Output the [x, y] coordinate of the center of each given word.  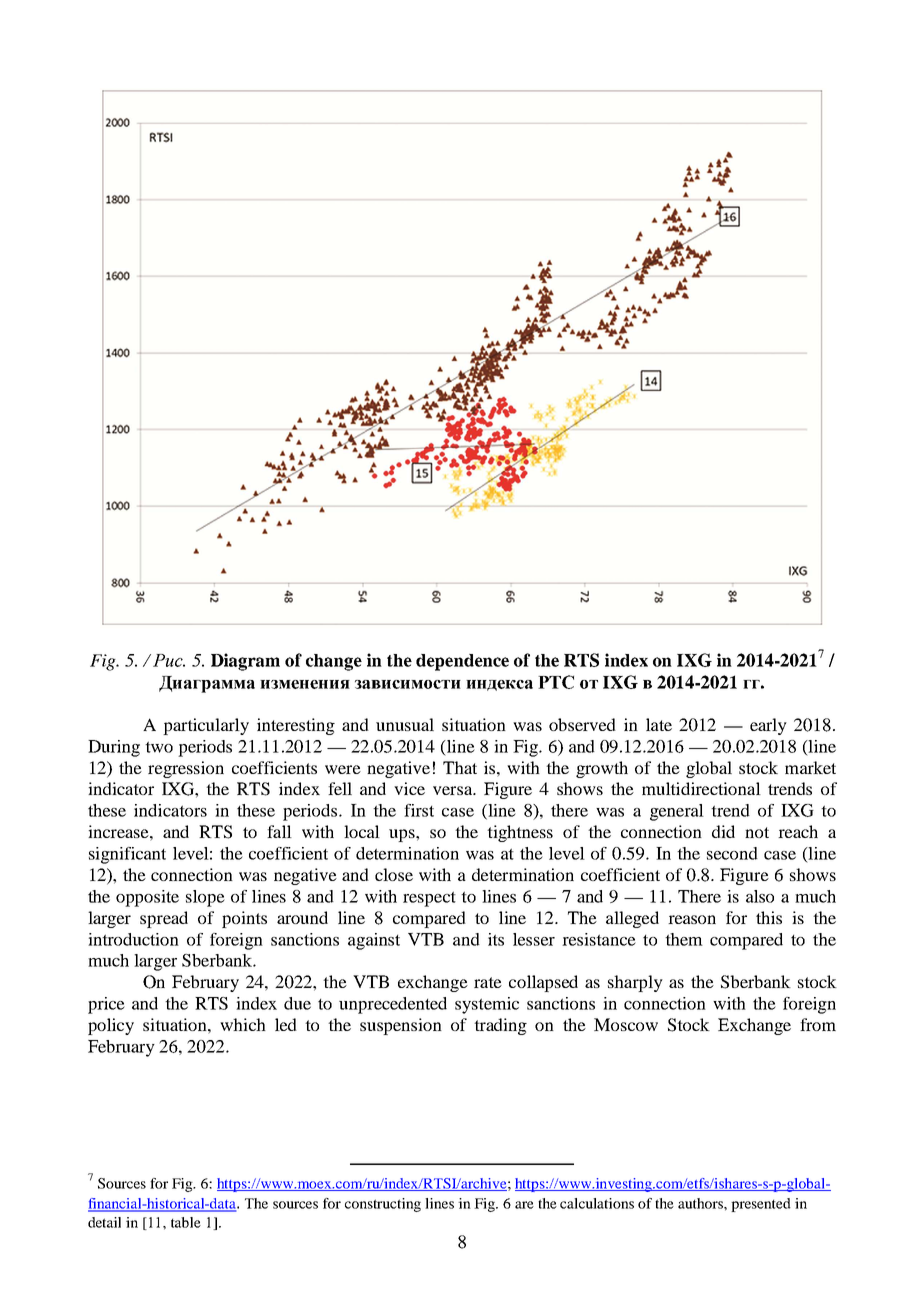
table [186, 1222]
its [496, 939]
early [768, 726]
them [684, 939]
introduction [133, 939]
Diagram [245, 662]
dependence [462, 662]
